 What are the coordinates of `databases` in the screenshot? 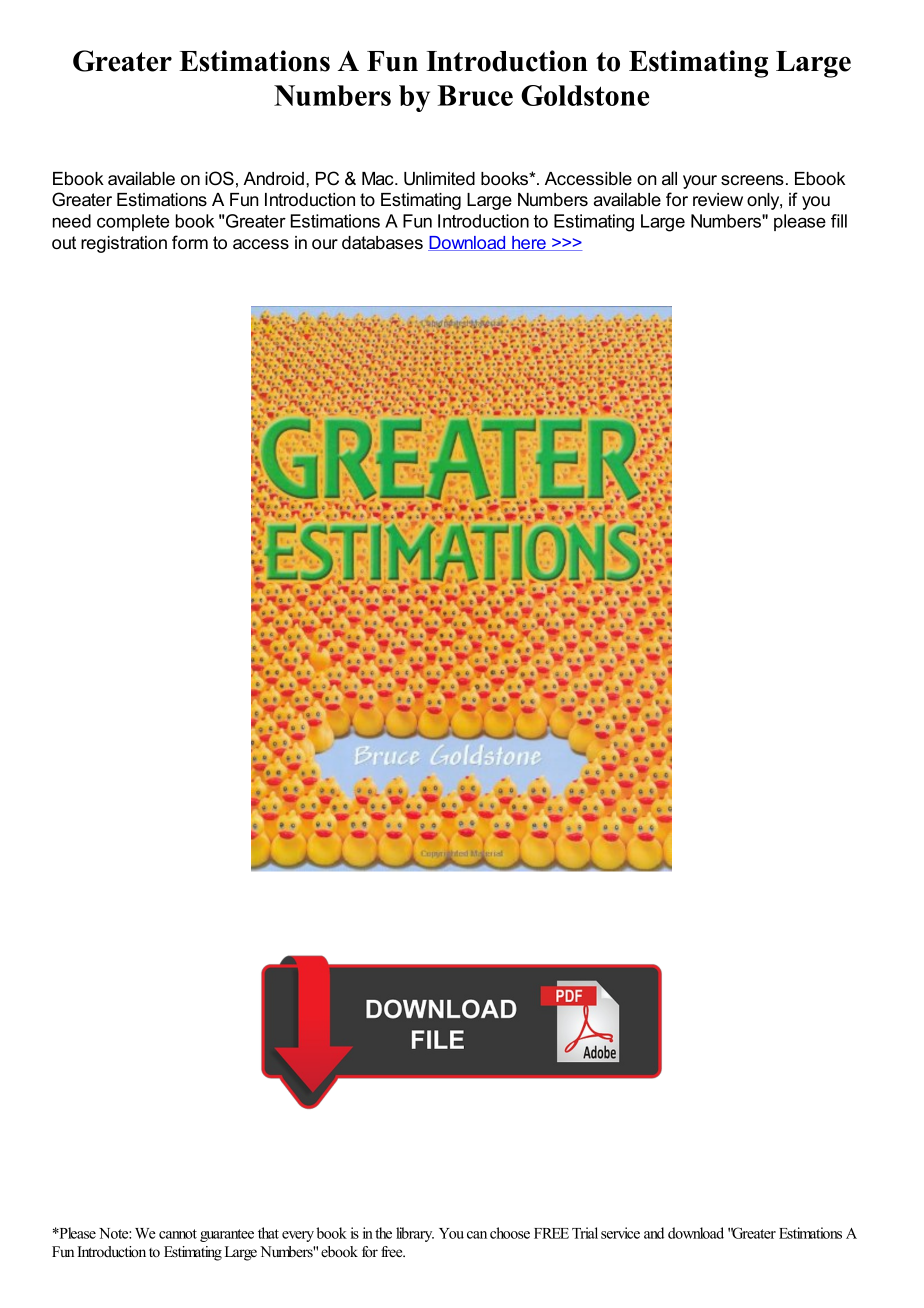 It's located at (382, 243).
